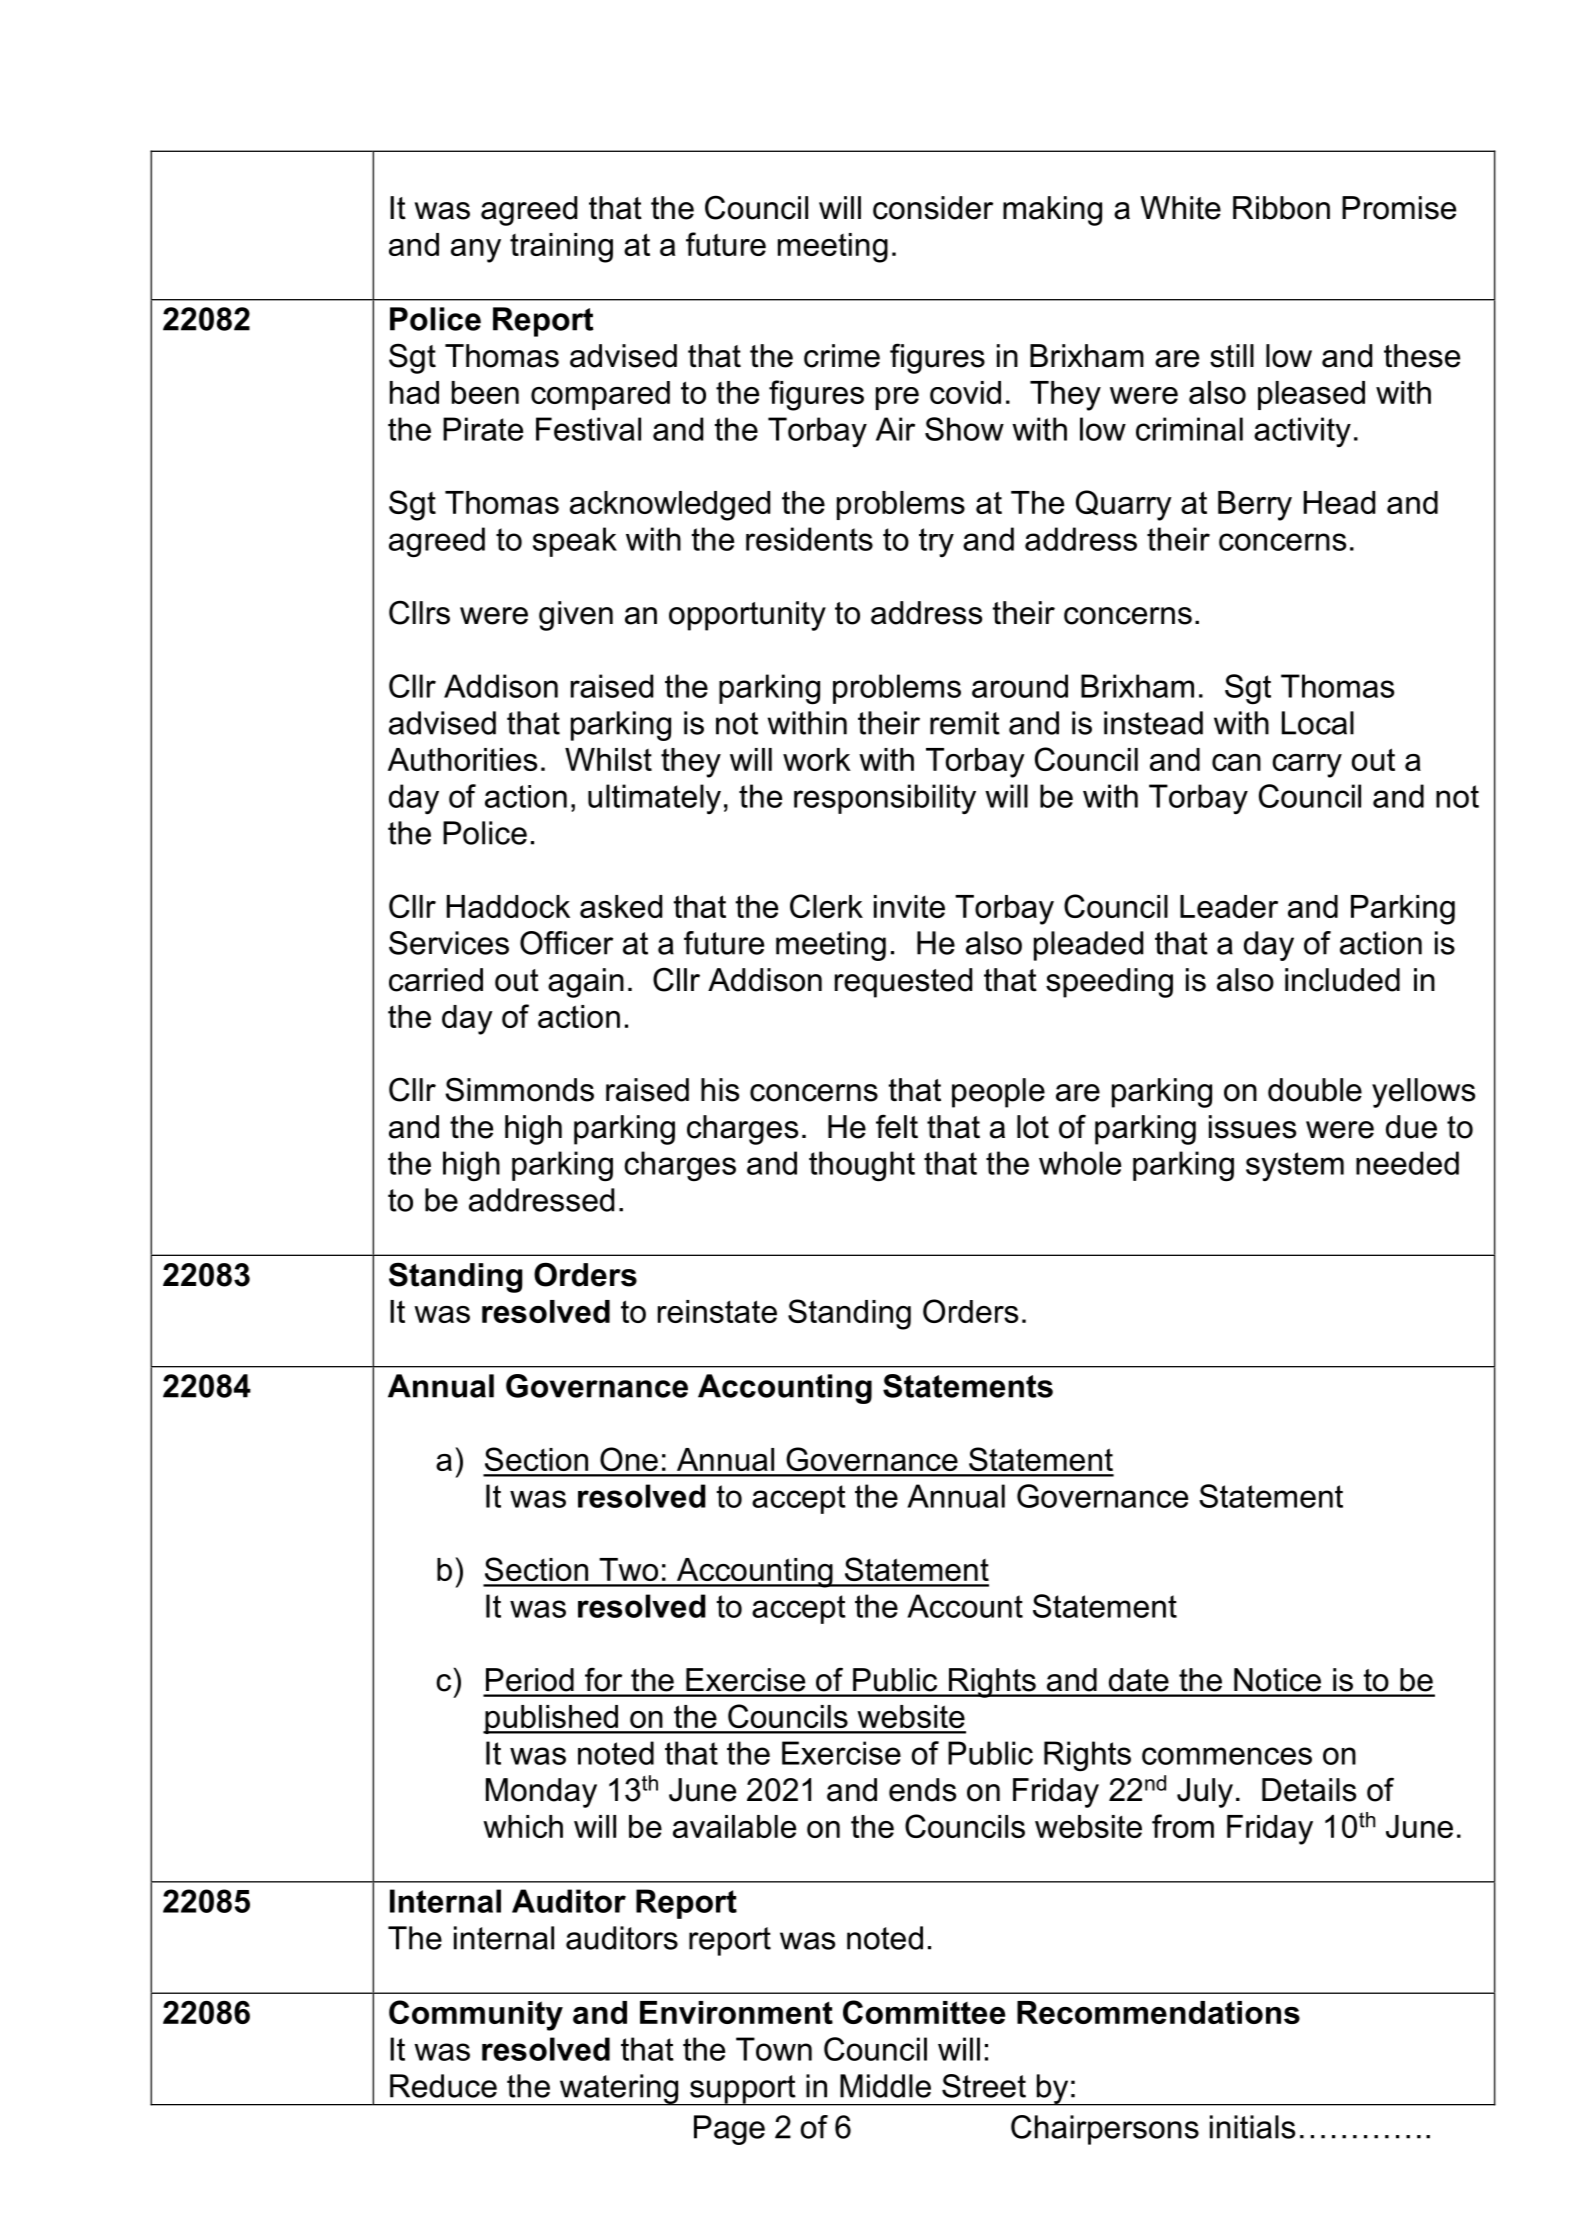 The image size is (1583, 2239). I want to click on watering, so click(619, 2090).
